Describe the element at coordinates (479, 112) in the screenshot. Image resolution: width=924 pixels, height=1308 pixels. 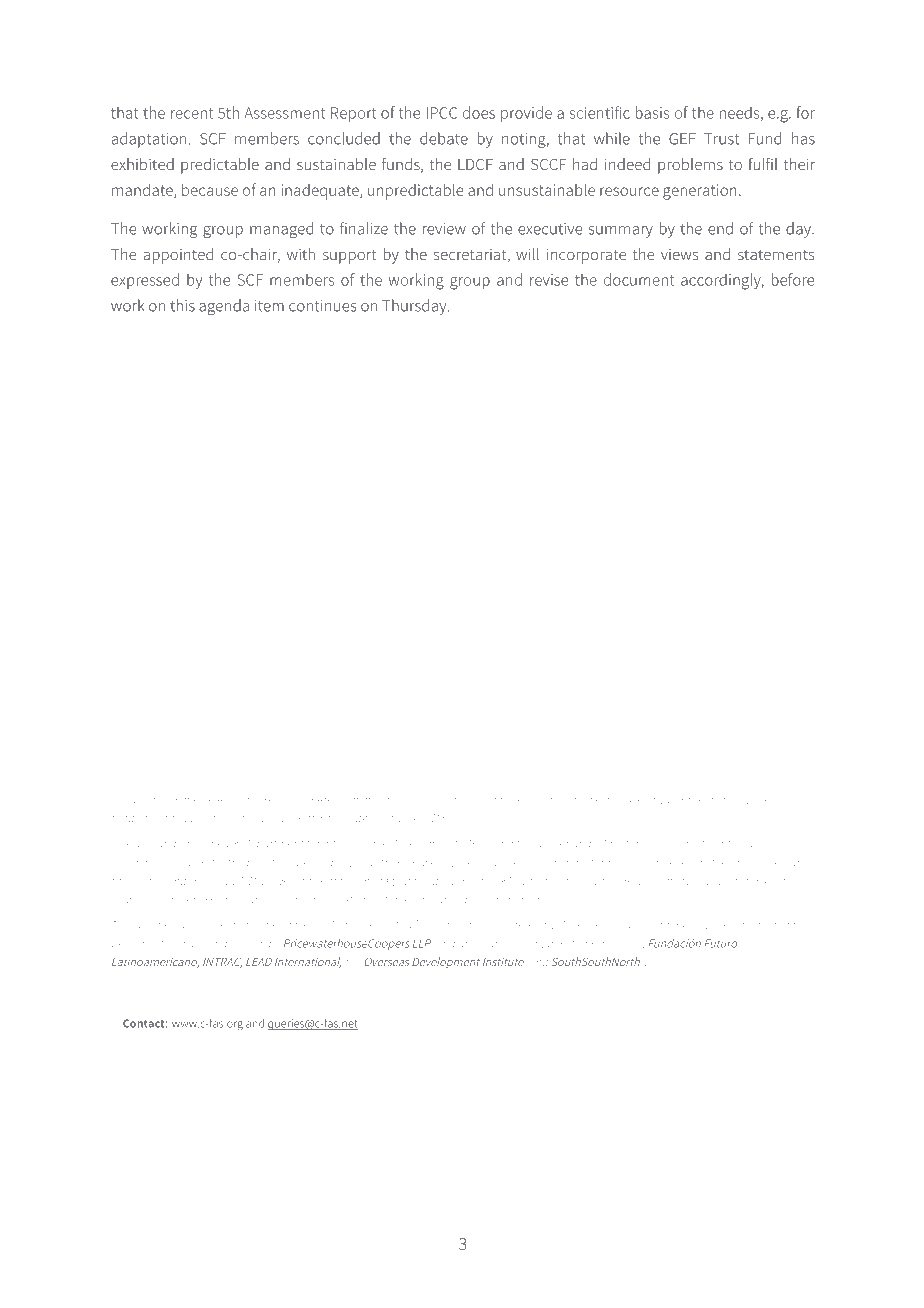
I see `does` at that location.
